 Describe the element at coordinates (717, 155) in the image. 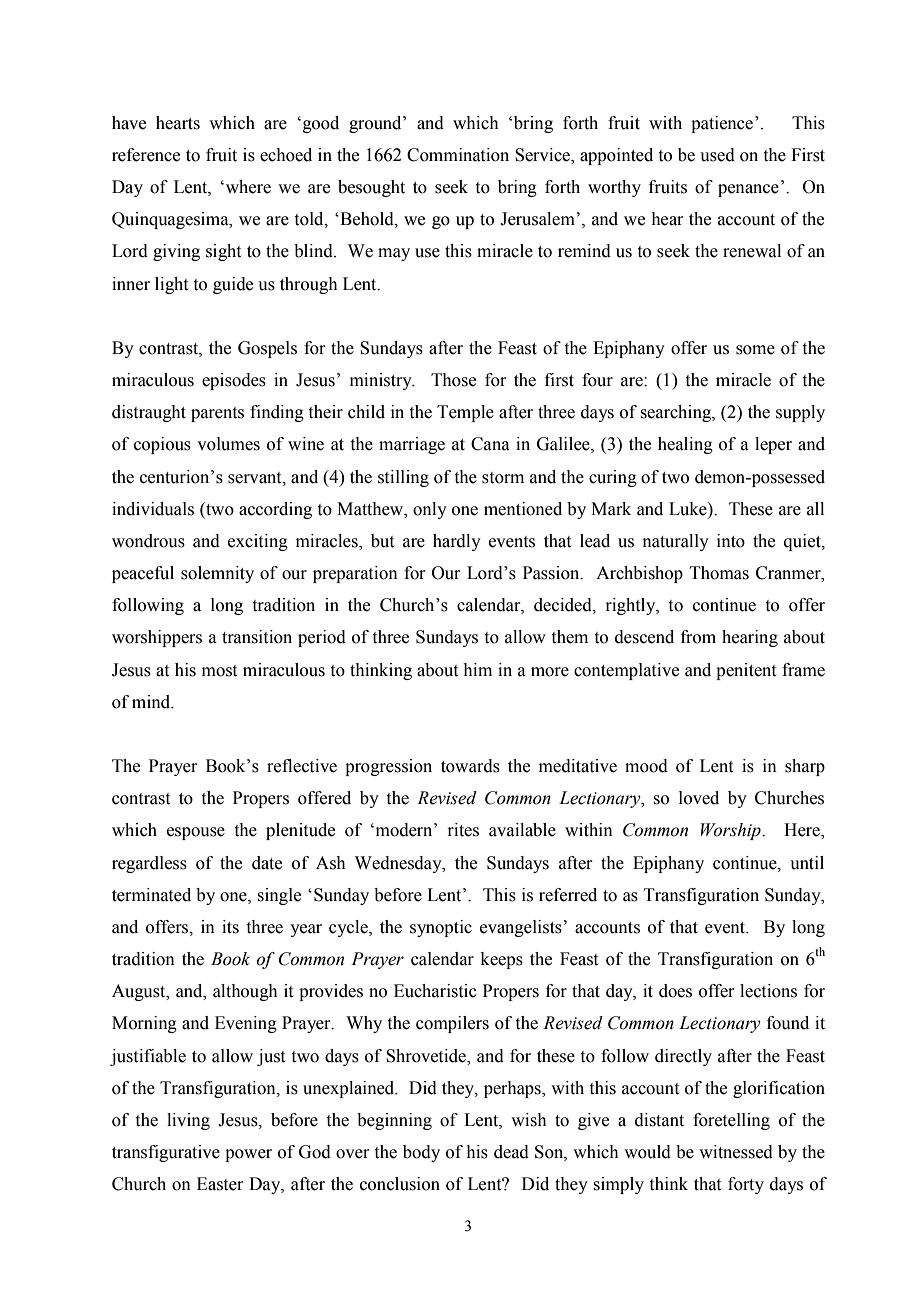

I see `used` at that location.
